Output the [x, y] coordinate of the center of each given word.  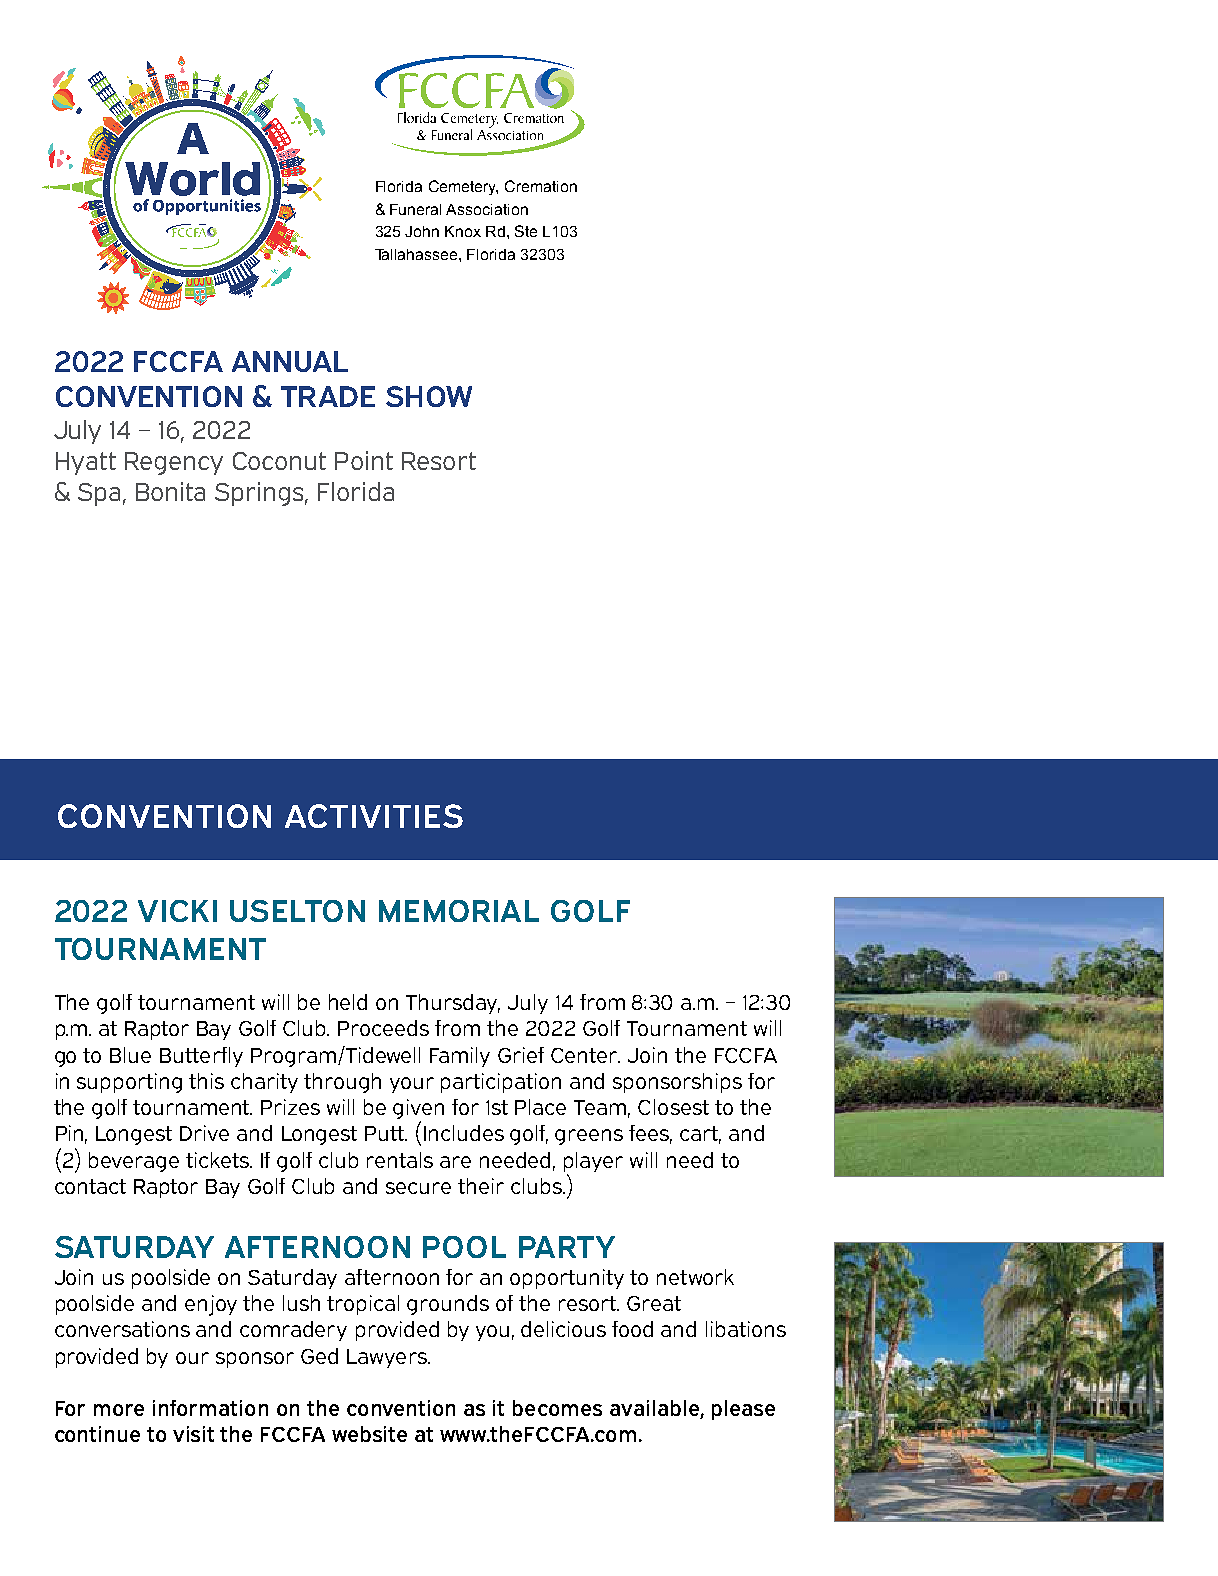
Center [585, 1055]
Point [364, 460]
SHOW [429, 396]
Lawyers [388, 1358]
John [422, 231]
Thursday [453, 1004]
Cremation [541, 186]
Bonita [170, 491]
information [210, 1408]
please [743, 1410]
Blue [130, 1055]
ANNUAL [290, 361]
